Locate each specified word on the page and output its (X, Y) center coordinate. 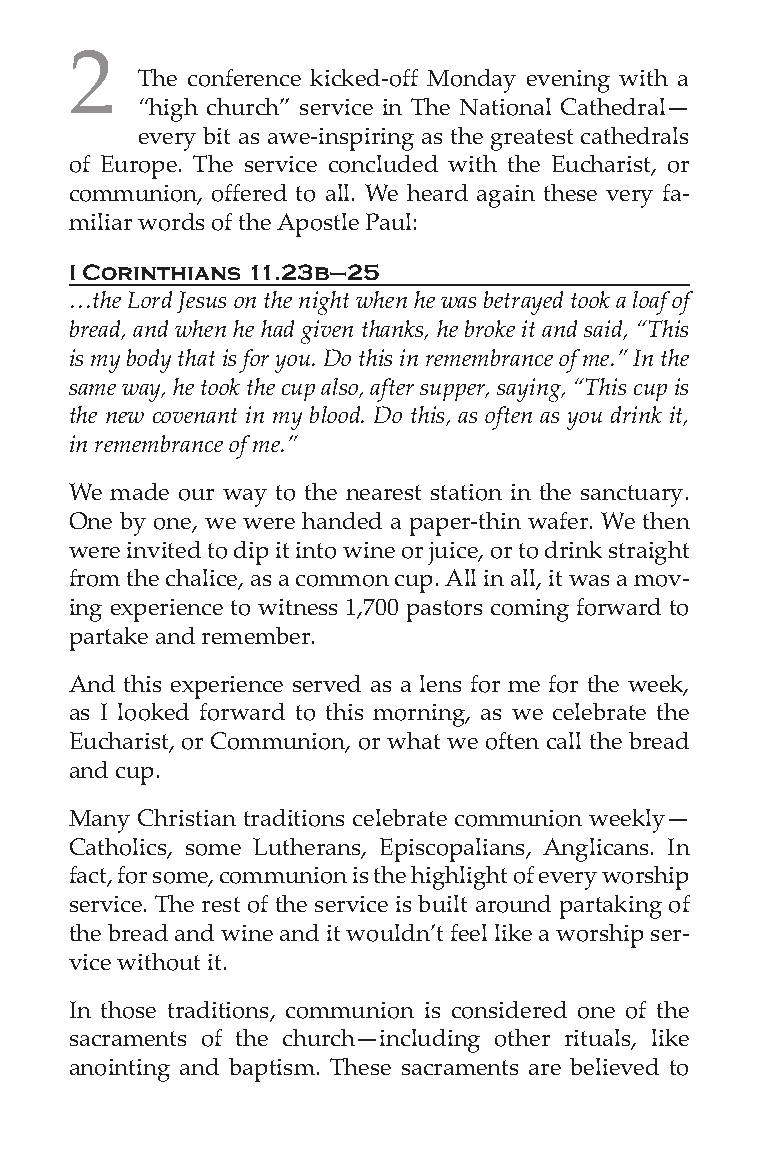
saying (530, 390)
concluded (383, 164)
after (392, 390)
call (564, 740)
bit (216, 135)
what (413, 740)
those (128, 1010)
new (125, 417)
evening (568, 81)
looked (153, 712)
